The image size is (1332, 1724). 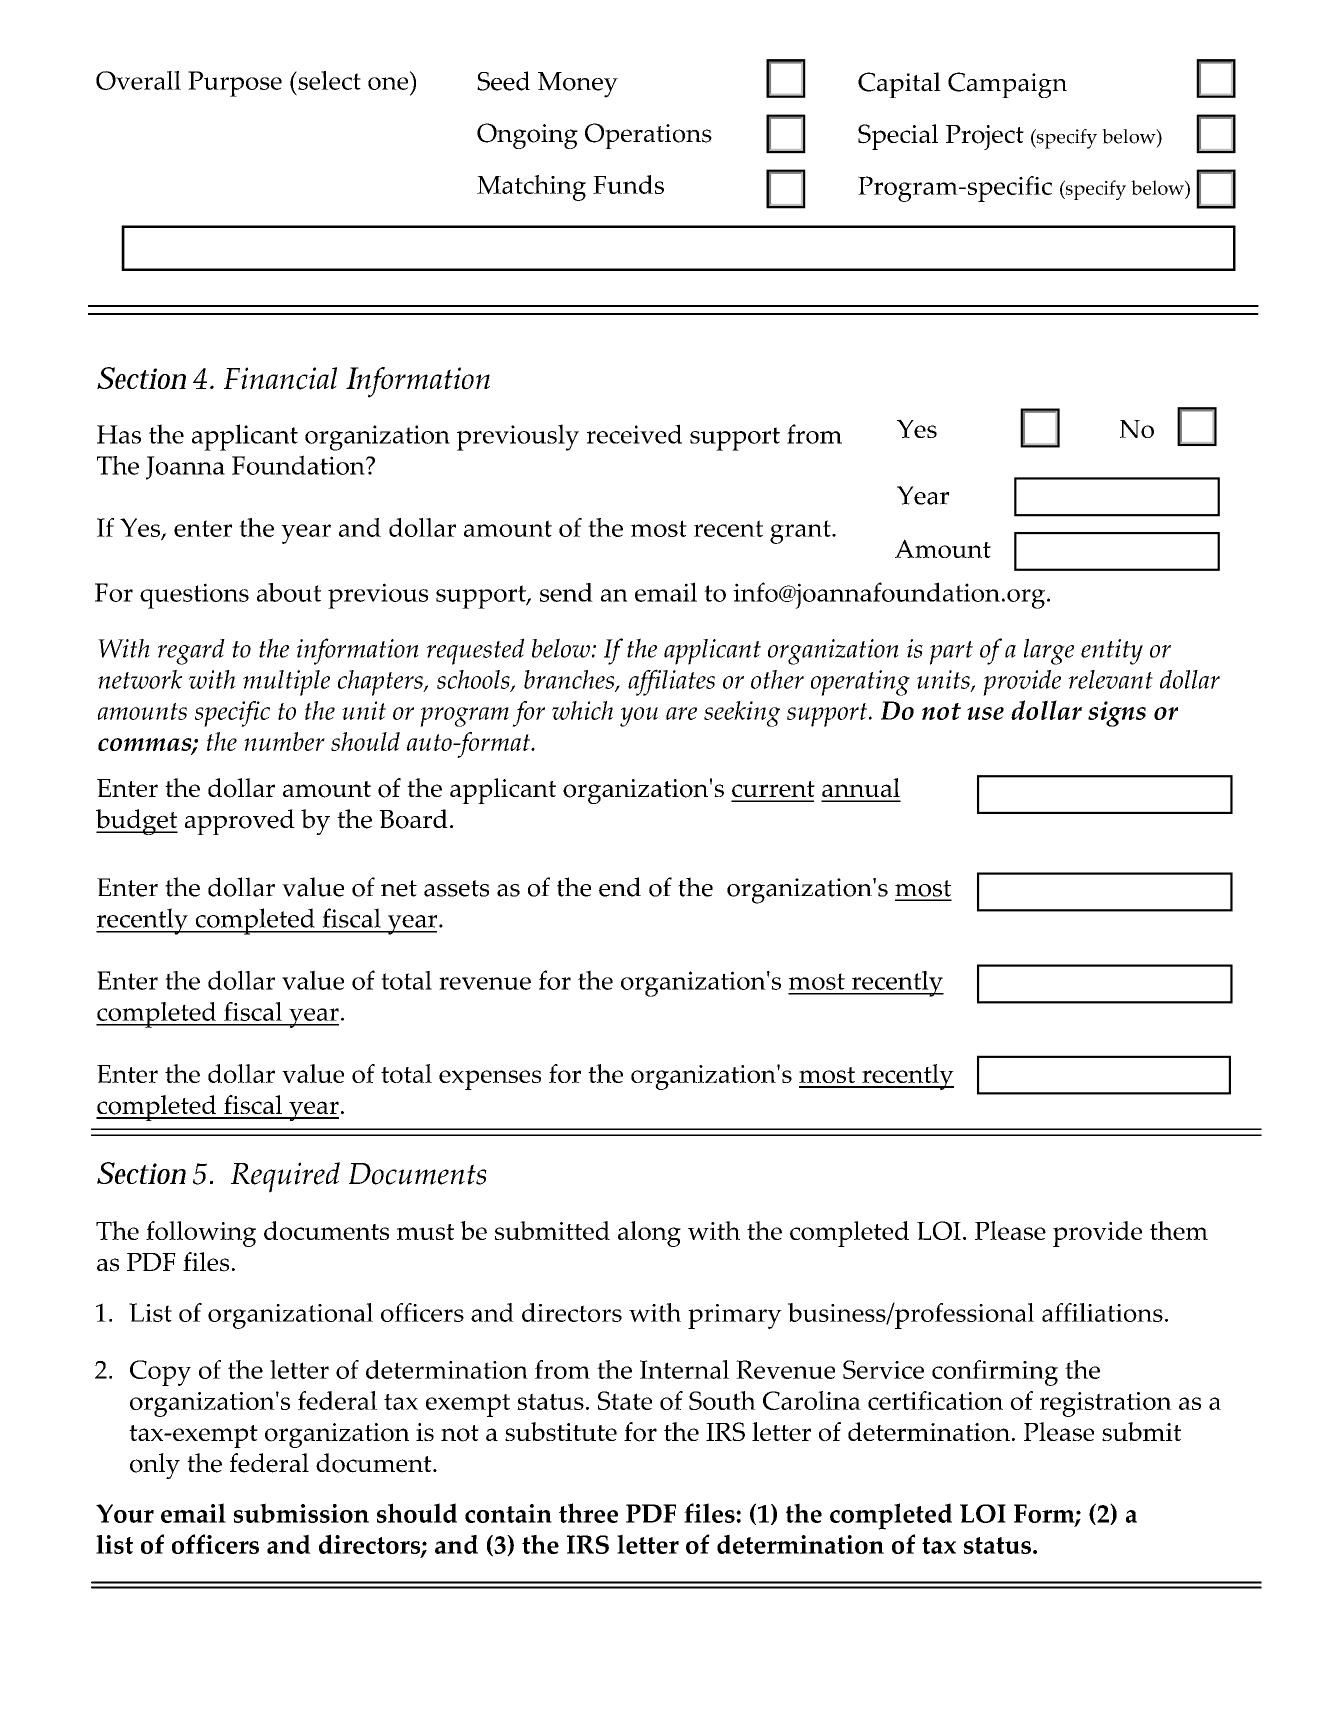 I want to click on Purpose, so click(x=235, y=84).
